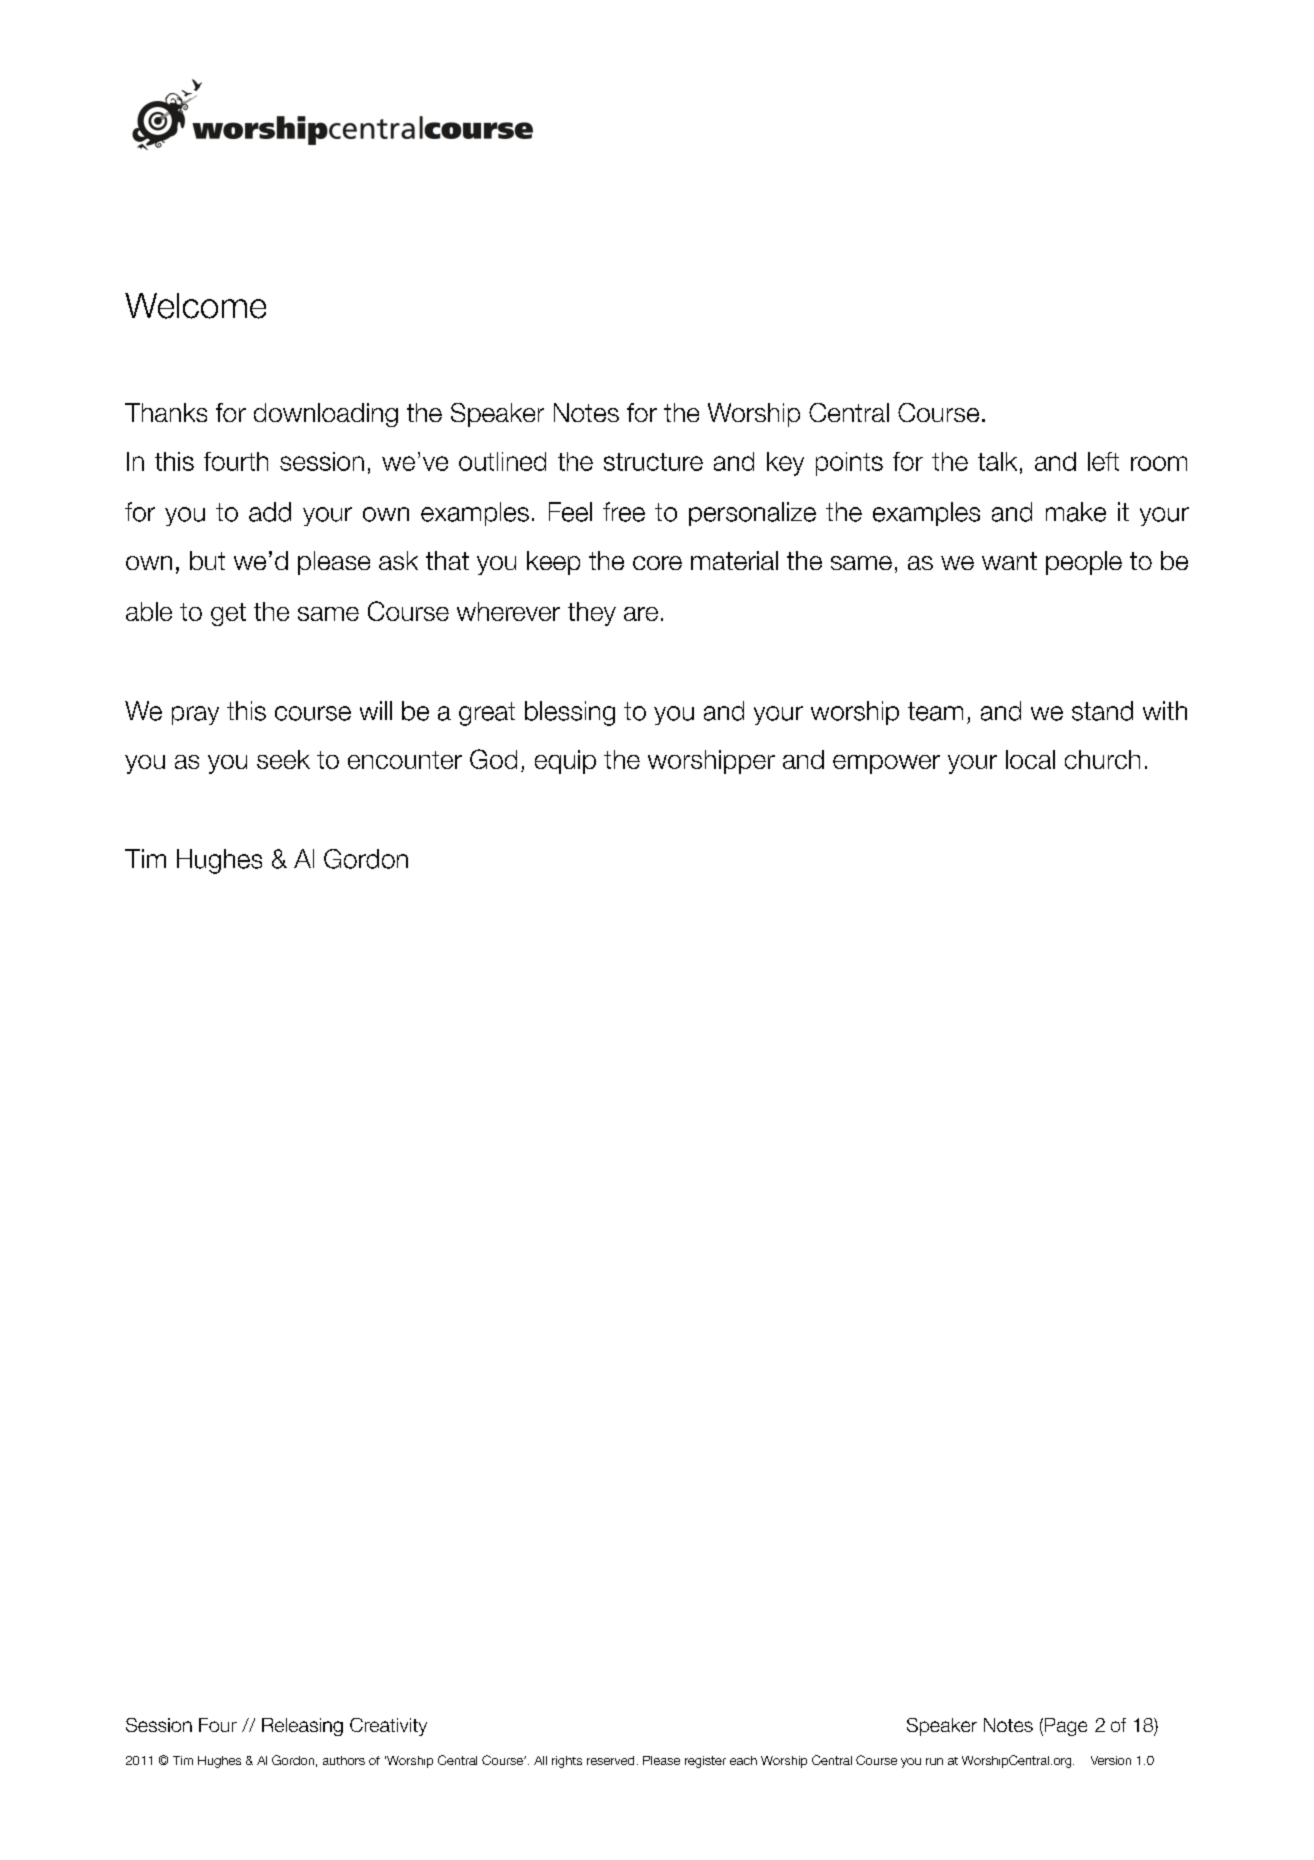 The image size is (1314, 1860). What do you see at coordinates (1030, 759) in the page?
I see `local` at bounding box center [1030, 759].
